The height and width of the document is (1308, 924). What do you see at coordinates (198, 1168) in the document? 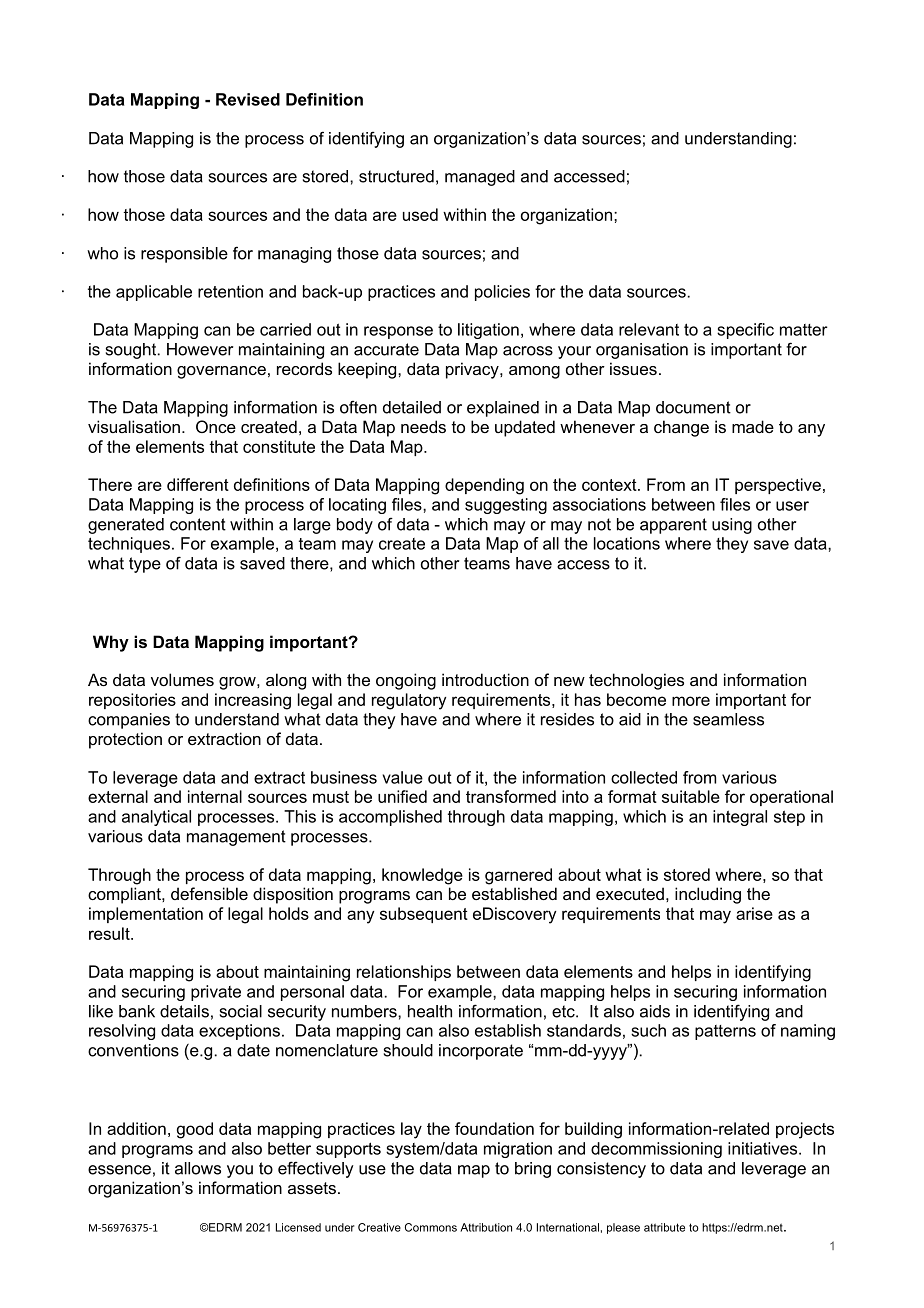
I see `allows` at bounding box center [198, 1168].
